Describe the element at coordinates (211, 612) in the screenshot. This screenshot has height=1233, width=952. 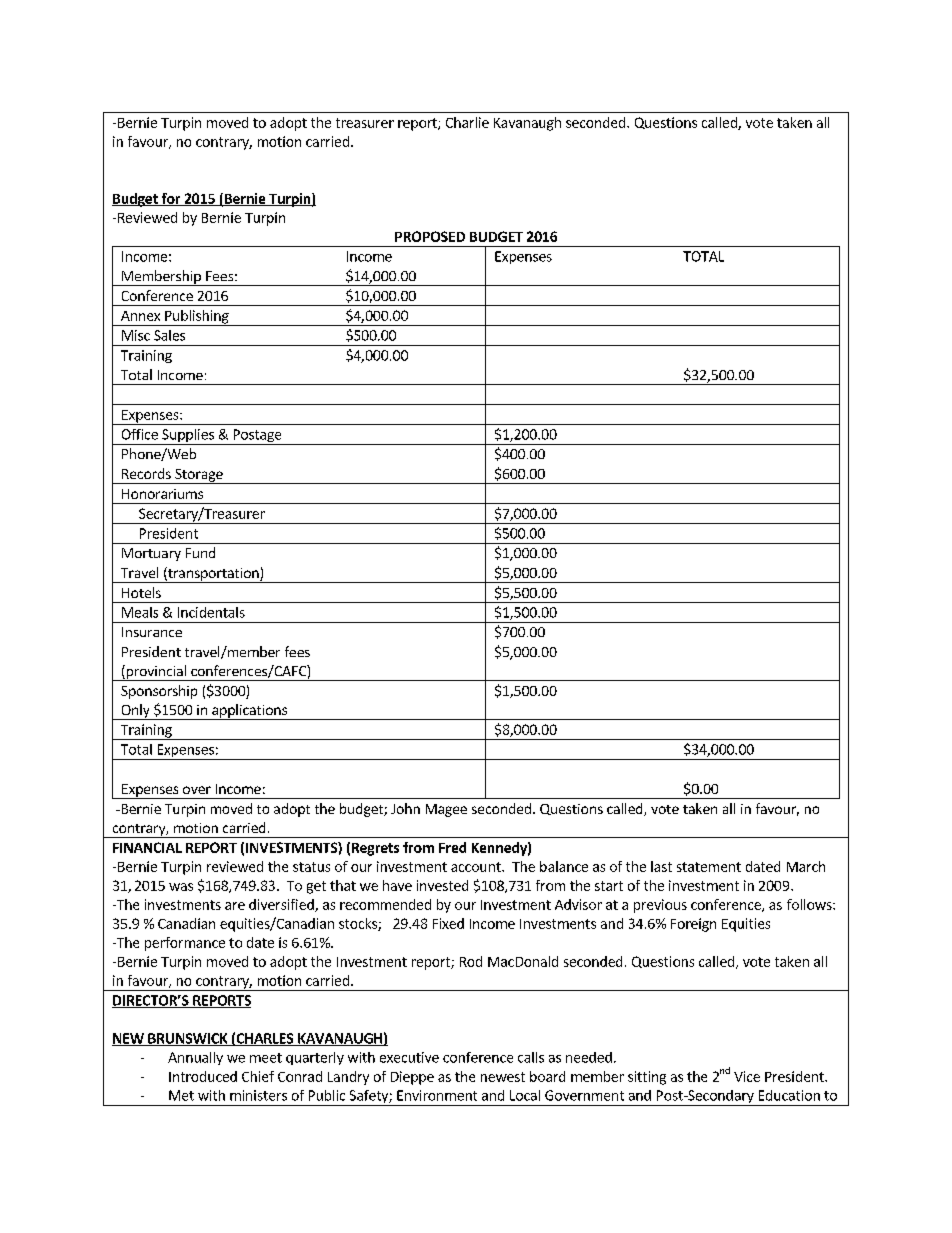
I see `Incidentals` at that location.
